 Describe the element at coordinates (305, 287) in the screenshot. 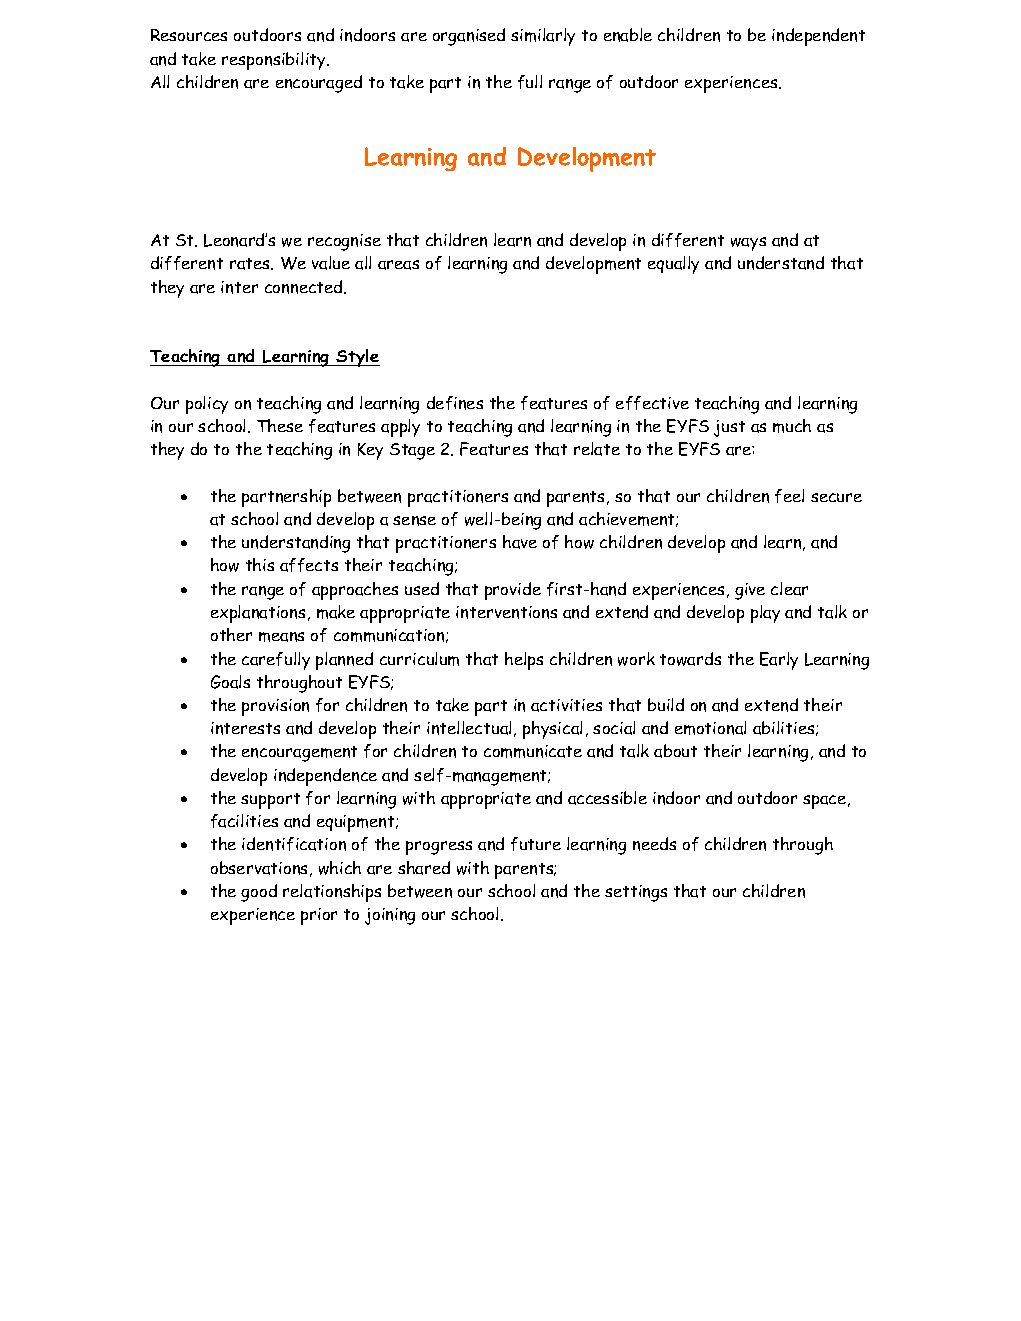

I see `connected` at that location.
